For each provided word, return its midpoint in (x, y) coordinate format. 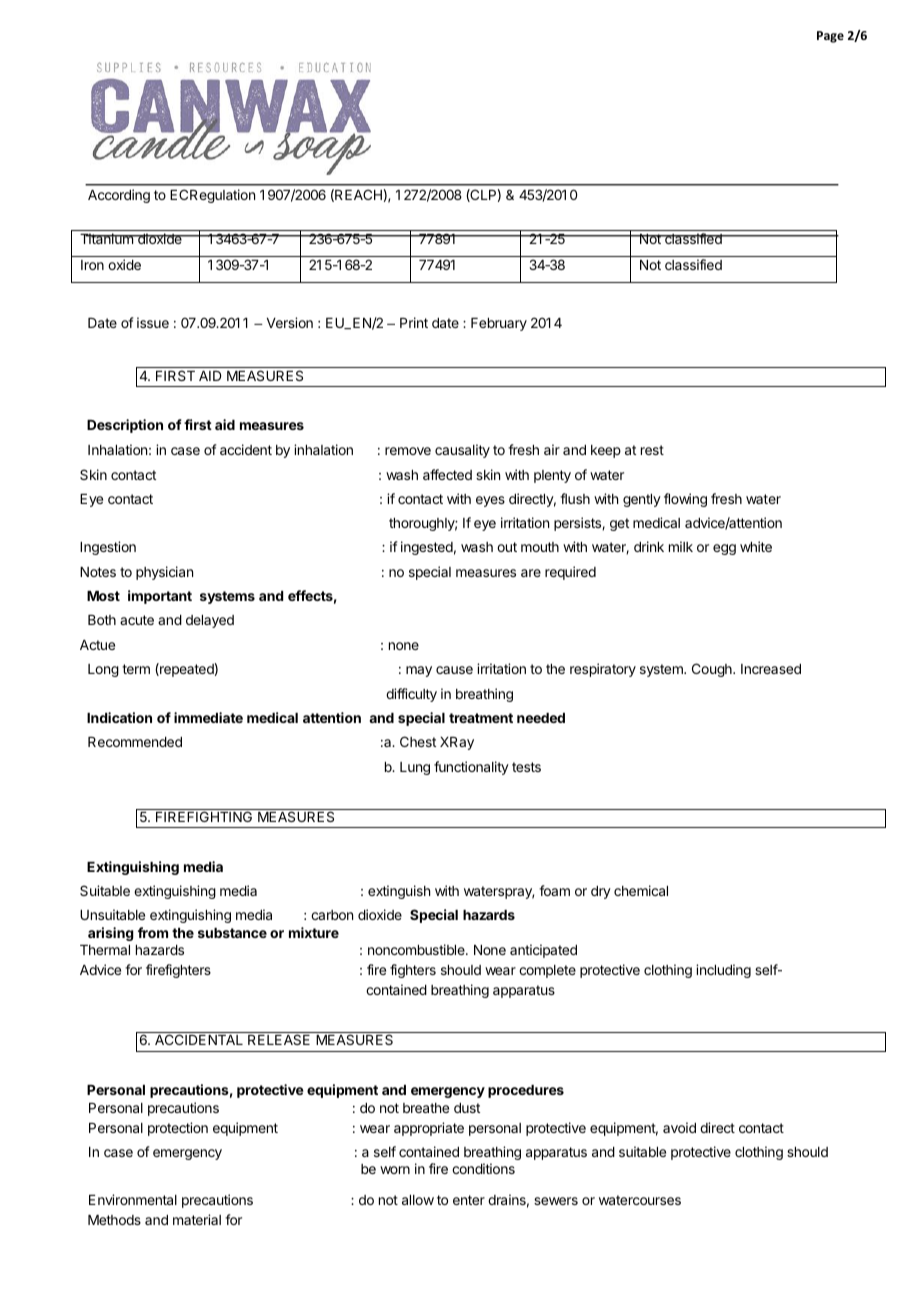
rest (652, 450)
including (723, 971)
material (197, 1219)
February (499, 324)
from (153, 932)
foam (554, 890)
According (119, 196)
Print (414, 322)
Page (830, 37)
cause (454, 670)
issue (153, 322)
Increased (771, 669)
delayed (210, 621)
